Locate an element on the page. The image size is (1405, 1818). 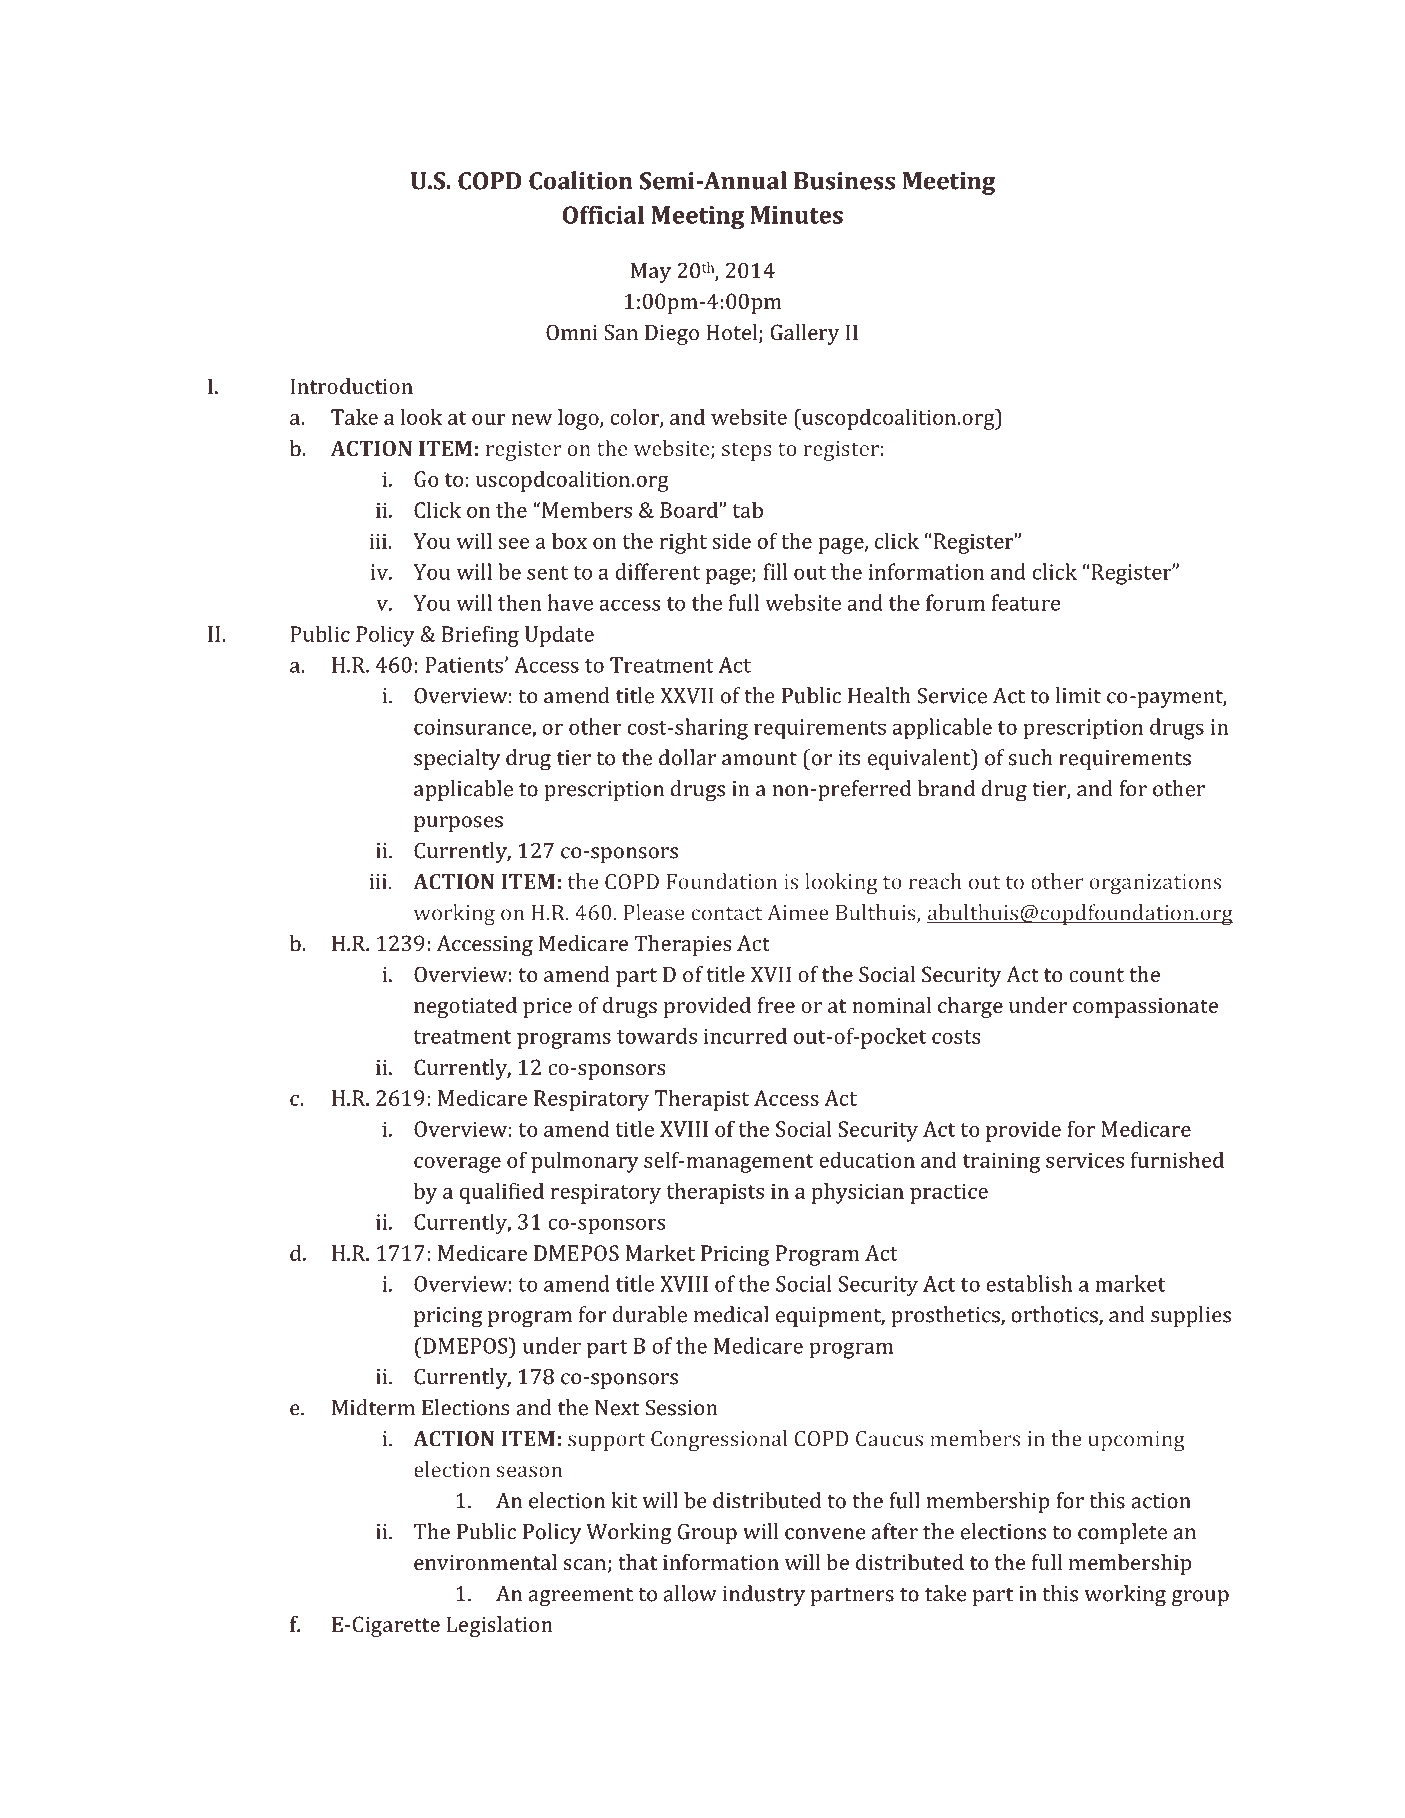
organizations is located at coordinates (1155, 884).
